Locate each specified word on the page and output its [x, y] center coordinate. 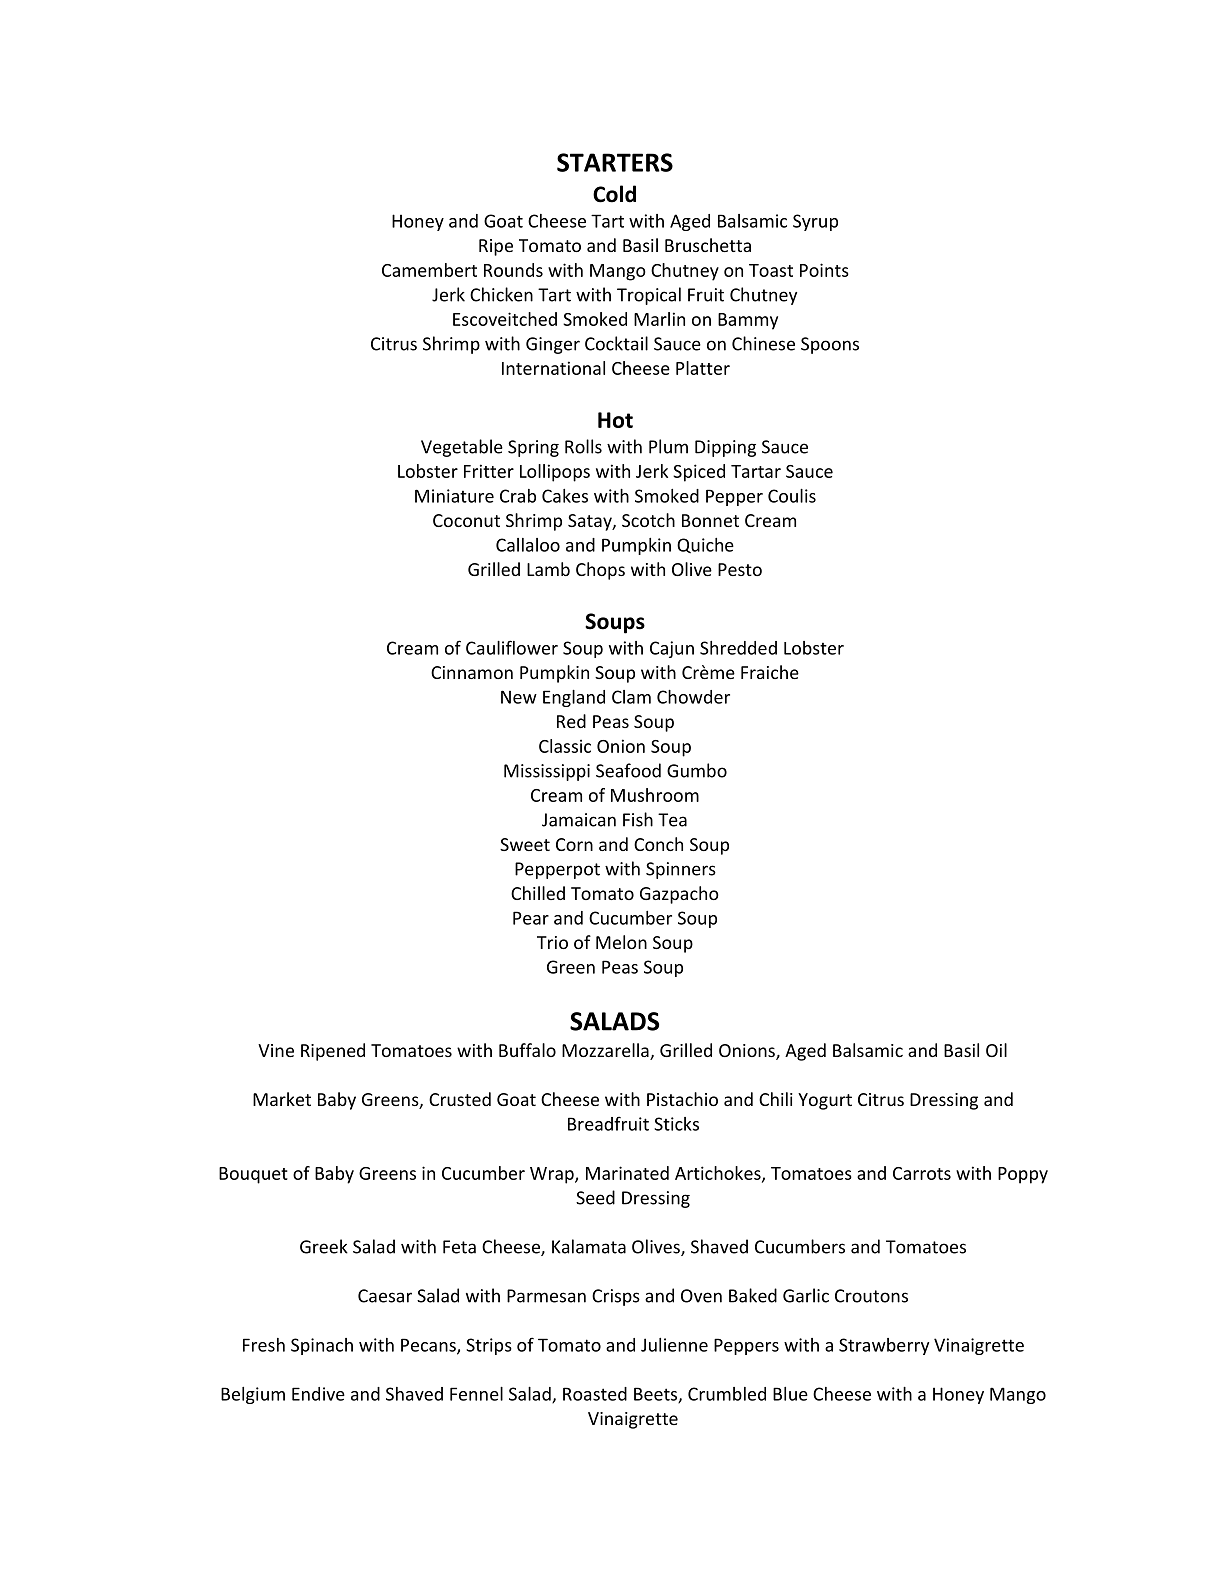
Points [824, 270]
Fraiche [770, 672]
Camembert [429, 270]
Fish [638, 819]
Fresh [264, 1345]
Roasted [595, 1394]
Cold [614, 194]
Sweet [525, 844]
